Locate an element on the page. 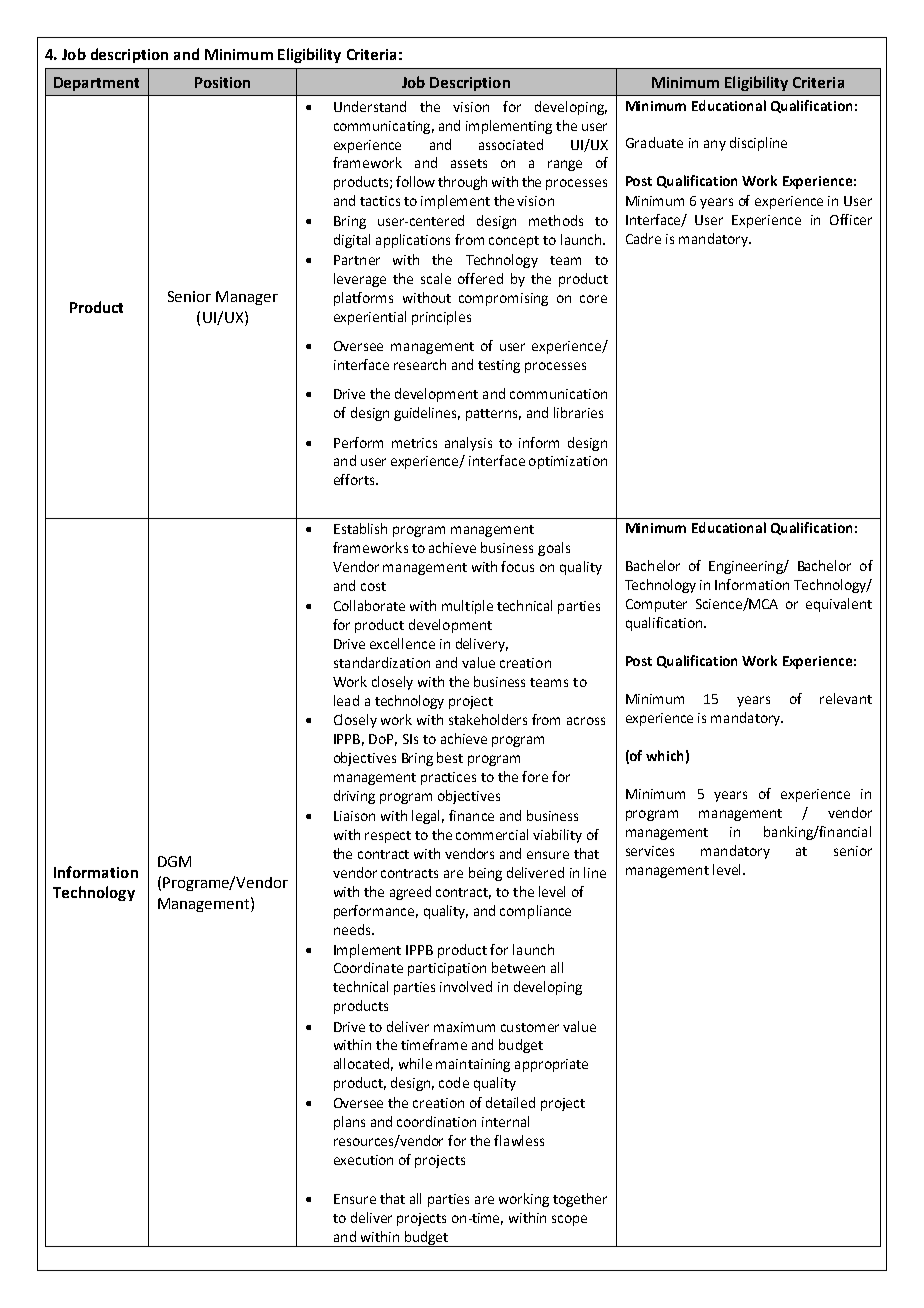  analysis is located at coordinates (468, 444).
